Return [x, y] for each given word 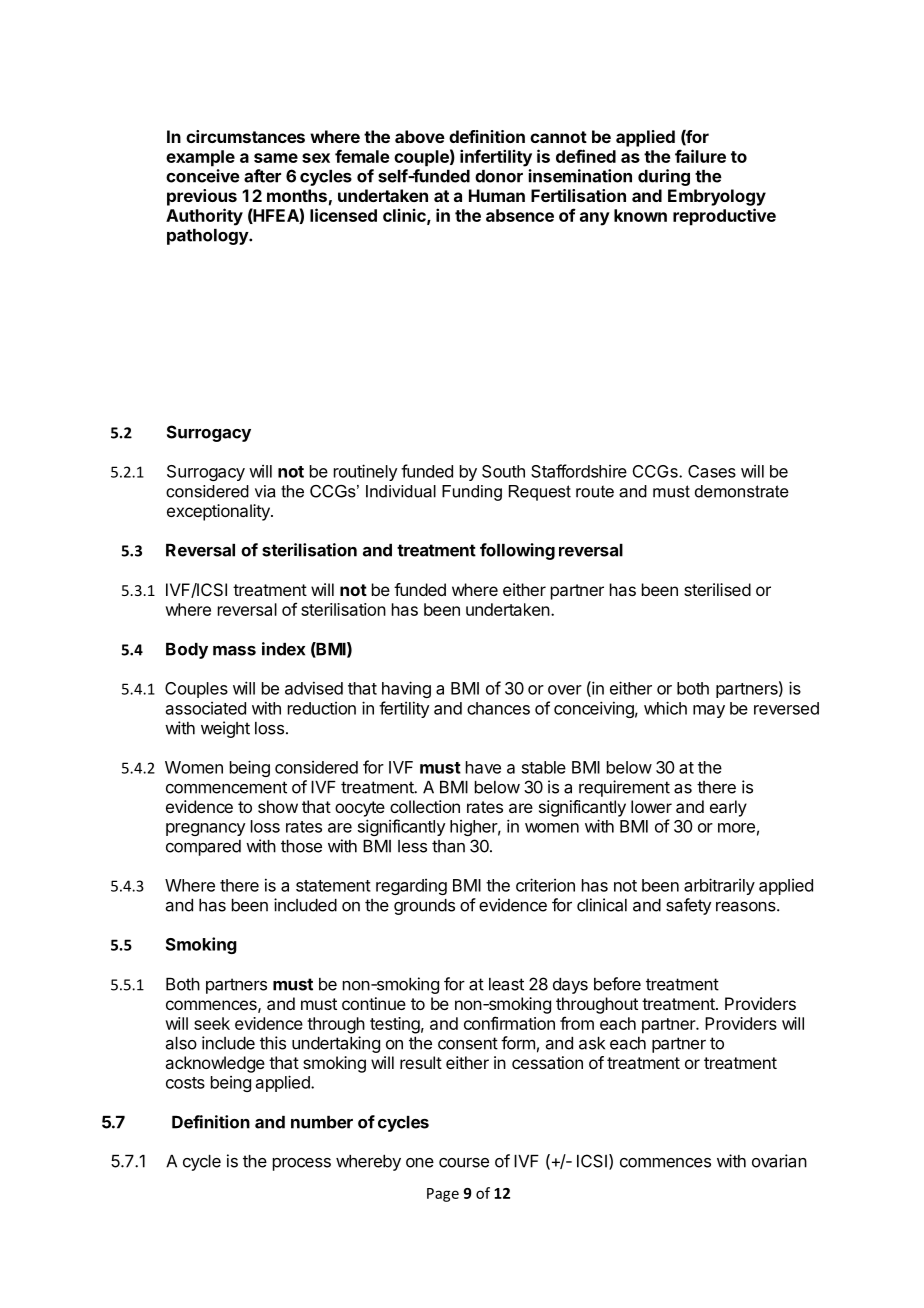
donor [499, 176]
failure [700, 156]
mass [234, 651]
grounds [424, 907]
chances [498, 708]
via [265, 491]
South [503, 471]
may [709, 711]
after [262, 176]
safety [688, 906]
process [302, 1164]
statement [333, 886]
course [464, 1163]
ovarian [779, 1161]
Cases [712, 471]
